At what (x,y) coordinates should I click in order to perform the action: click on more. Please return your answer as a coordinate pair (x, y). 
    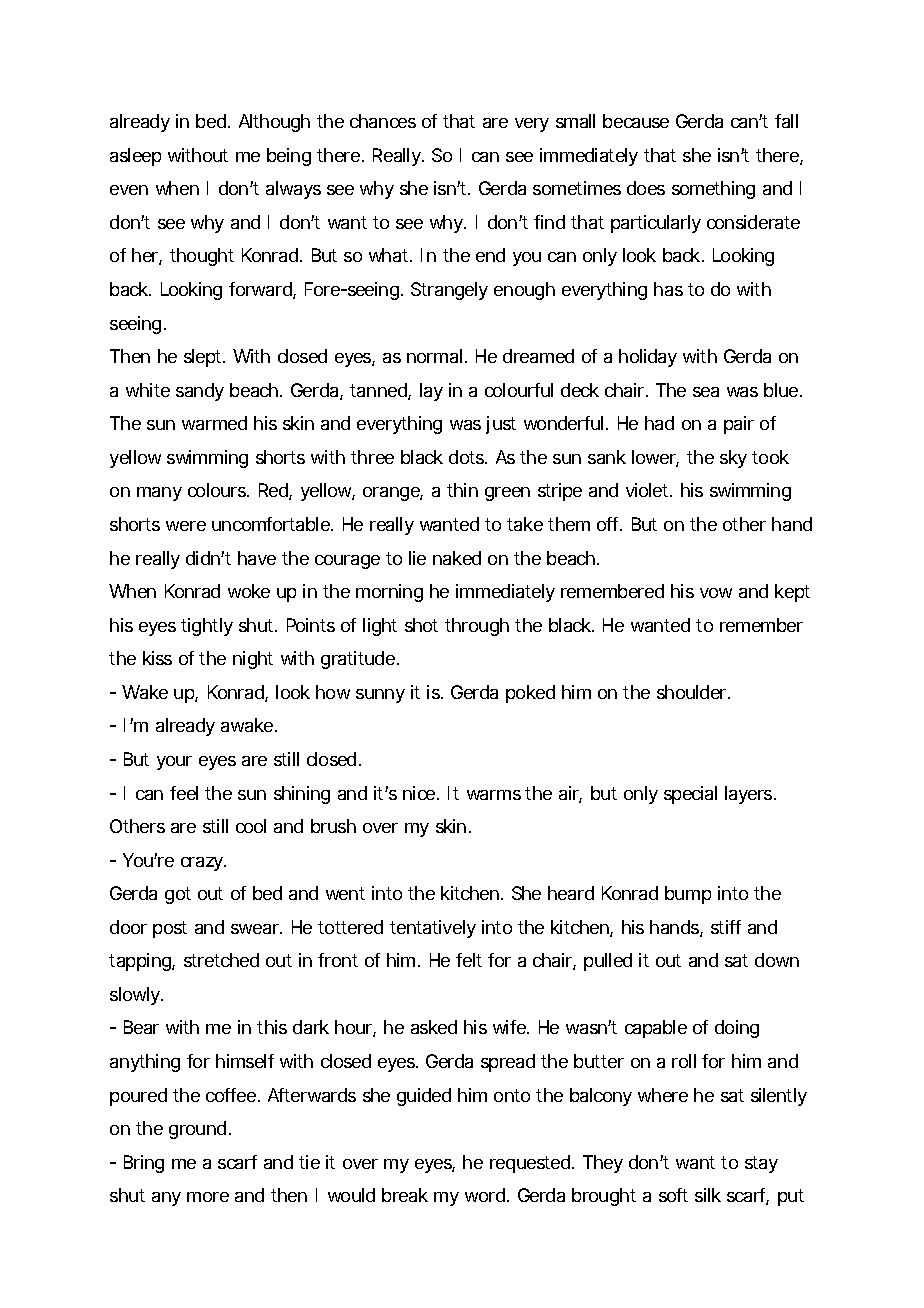
    Looking at the image, I should click on (208, 1197).
